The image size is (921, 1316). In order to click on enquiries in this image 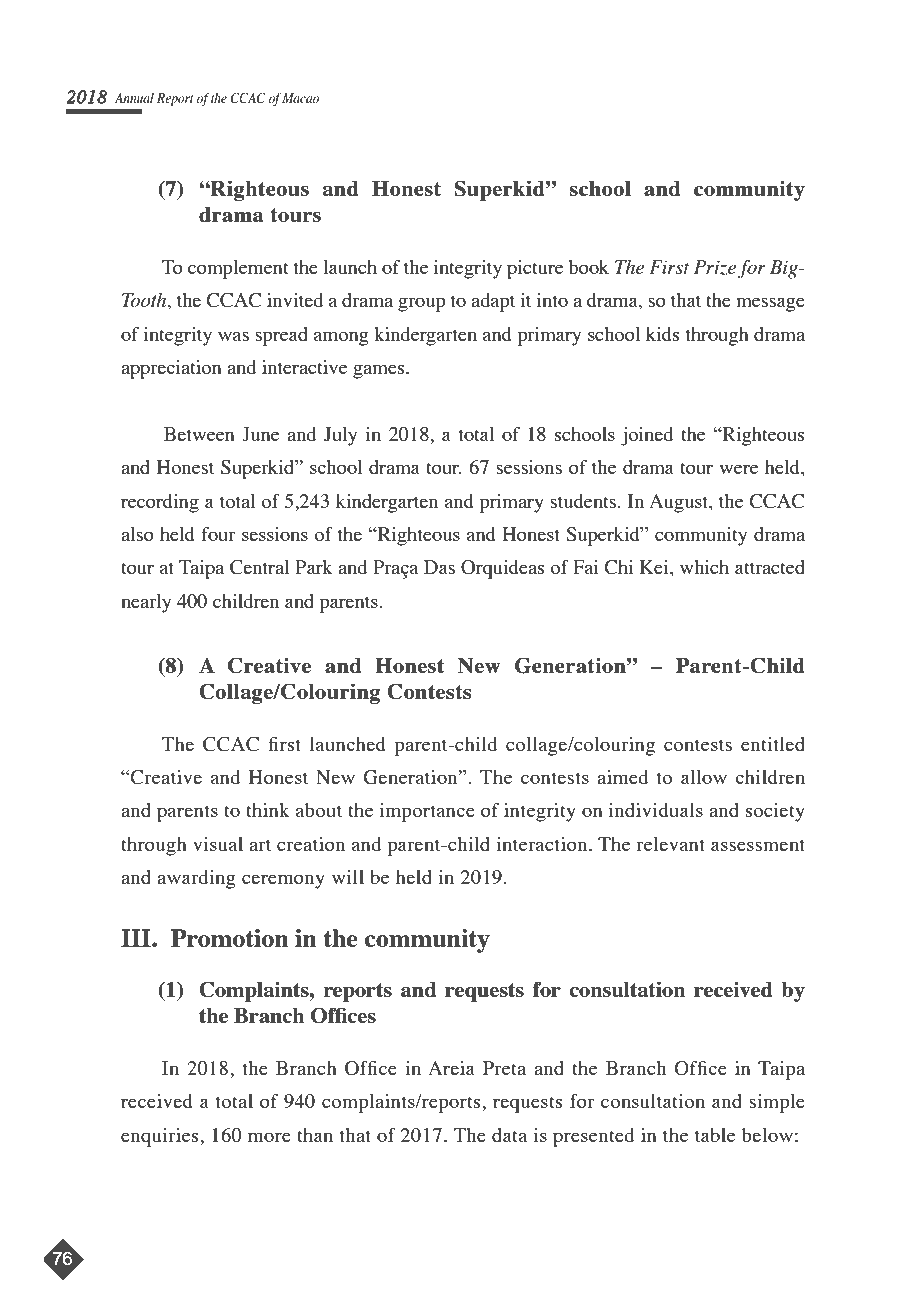, I will do `click(161, 1137)`.
